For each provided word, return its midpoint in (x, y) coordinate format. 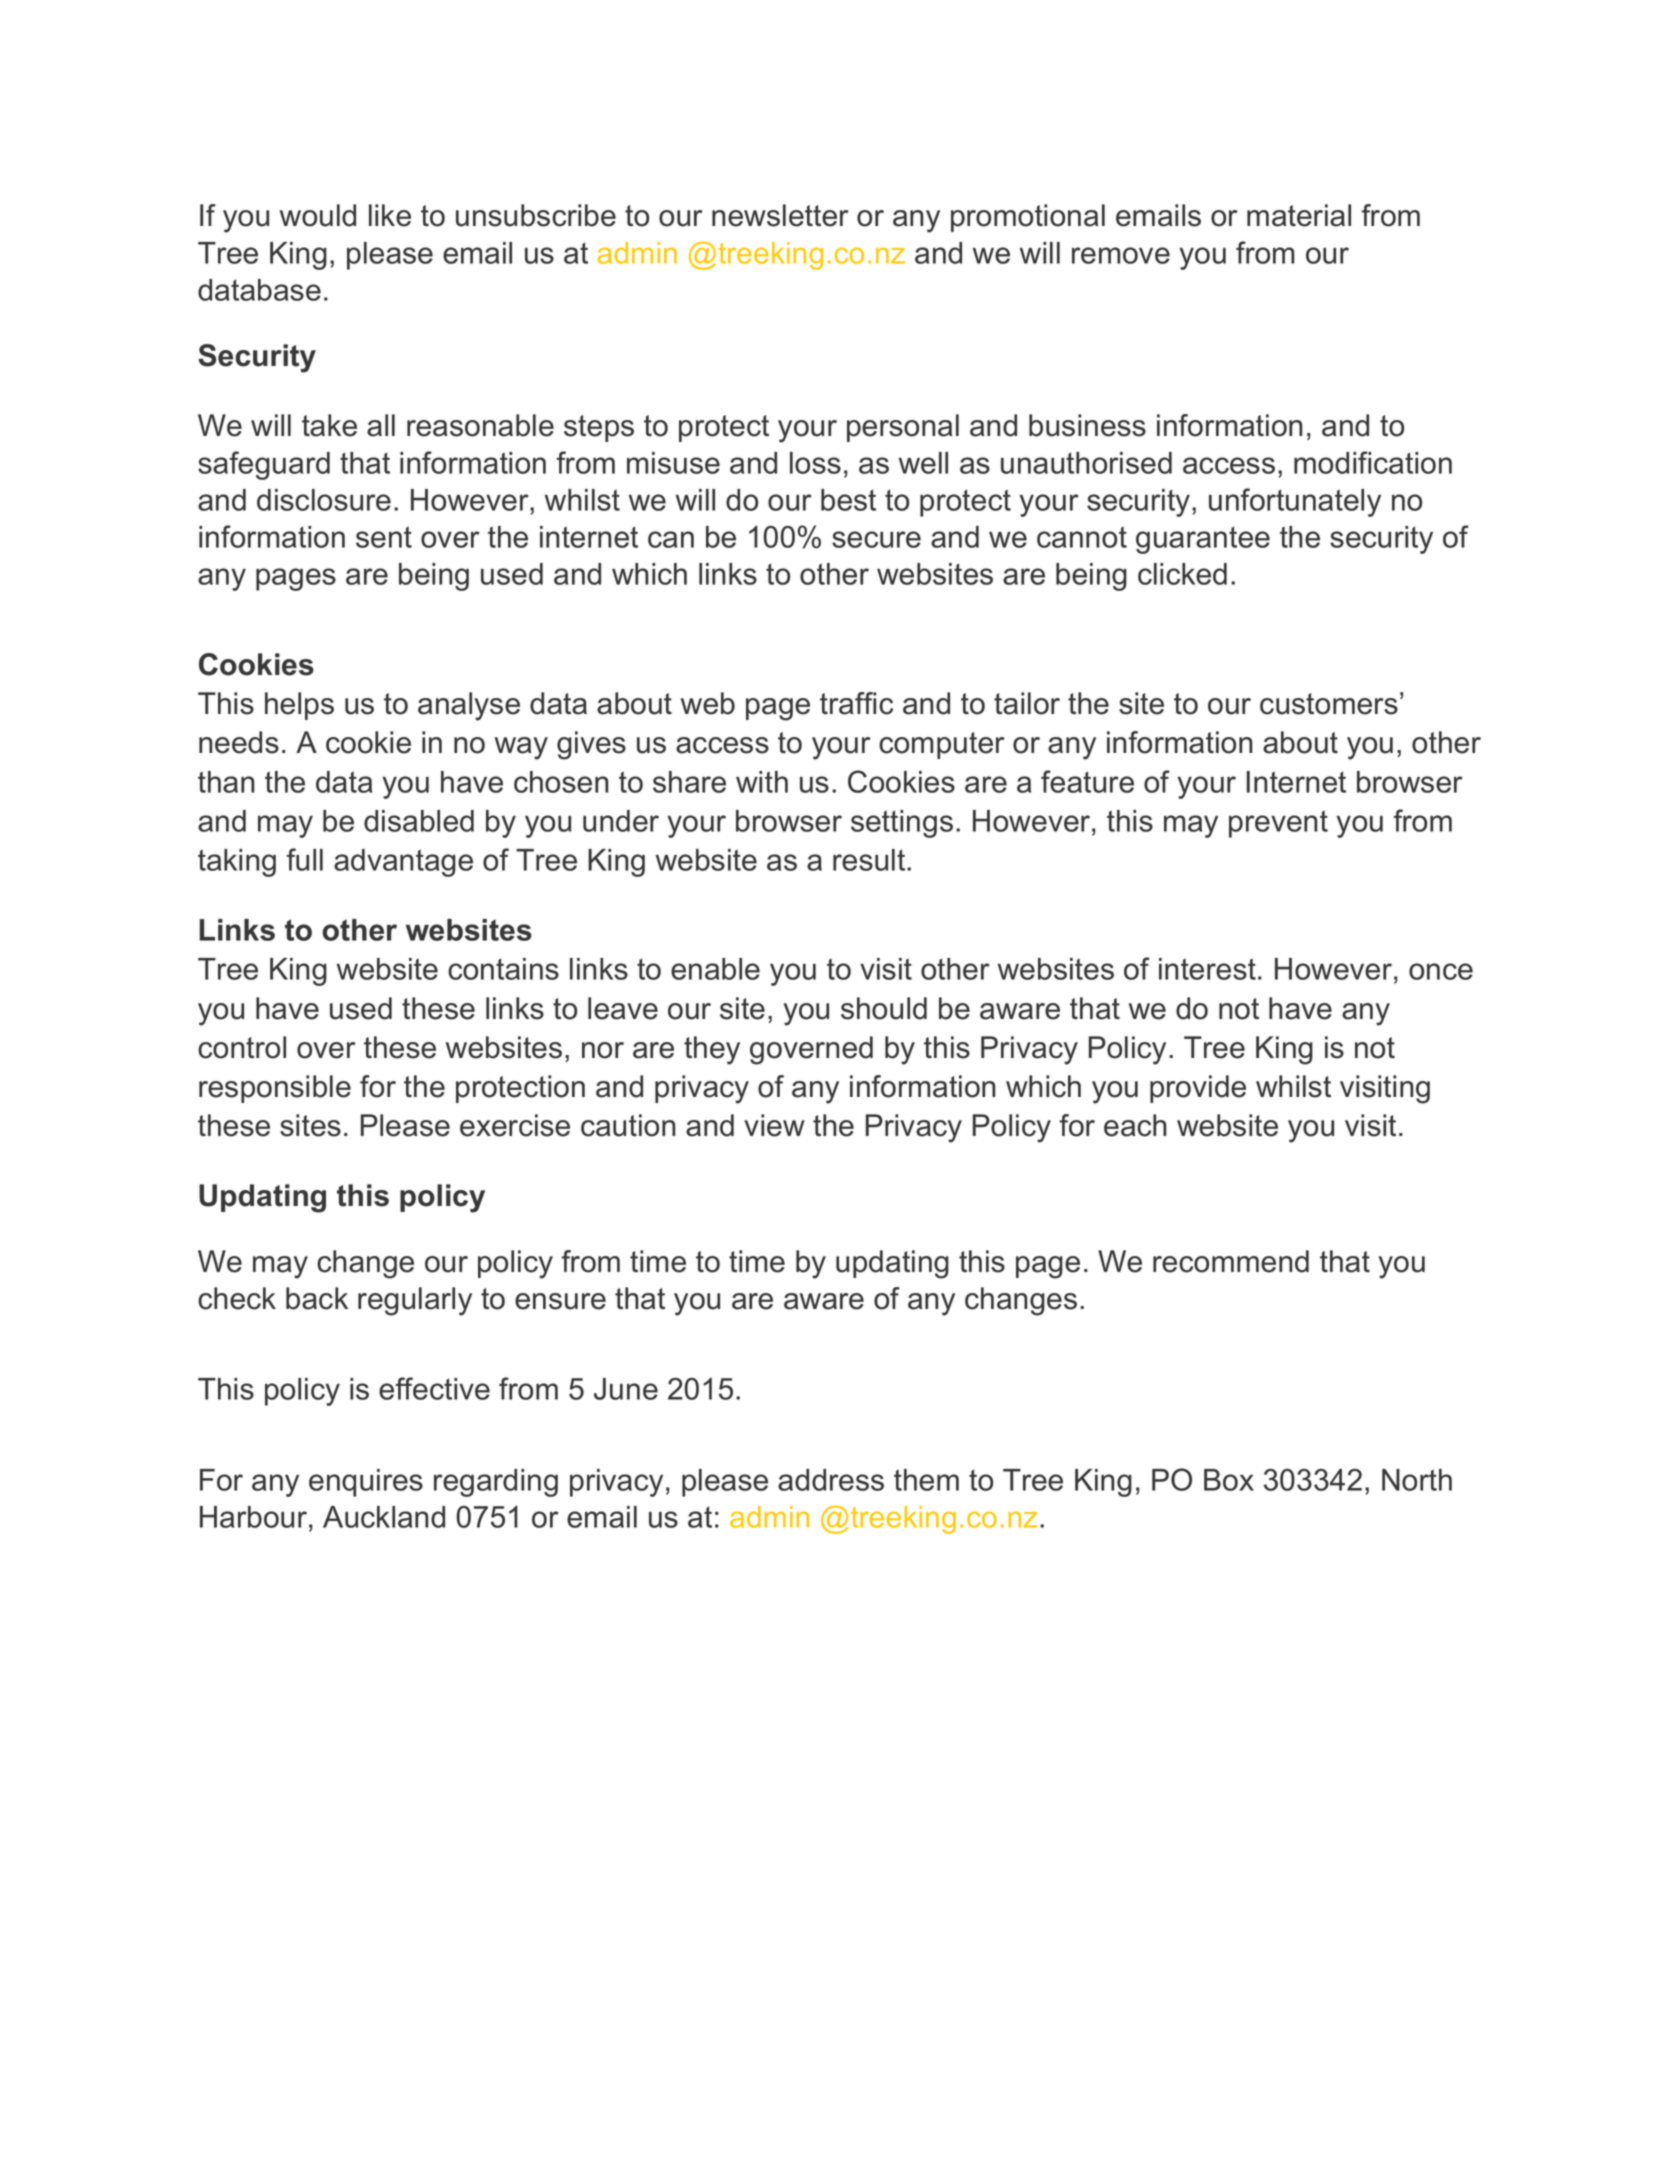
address (831, 1480)
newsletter (780, 215)
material (1299, 215)
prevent (1278, 824)
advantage (403, 863)
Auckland (384, 1517)
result (870, 860)
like (390, 215)
